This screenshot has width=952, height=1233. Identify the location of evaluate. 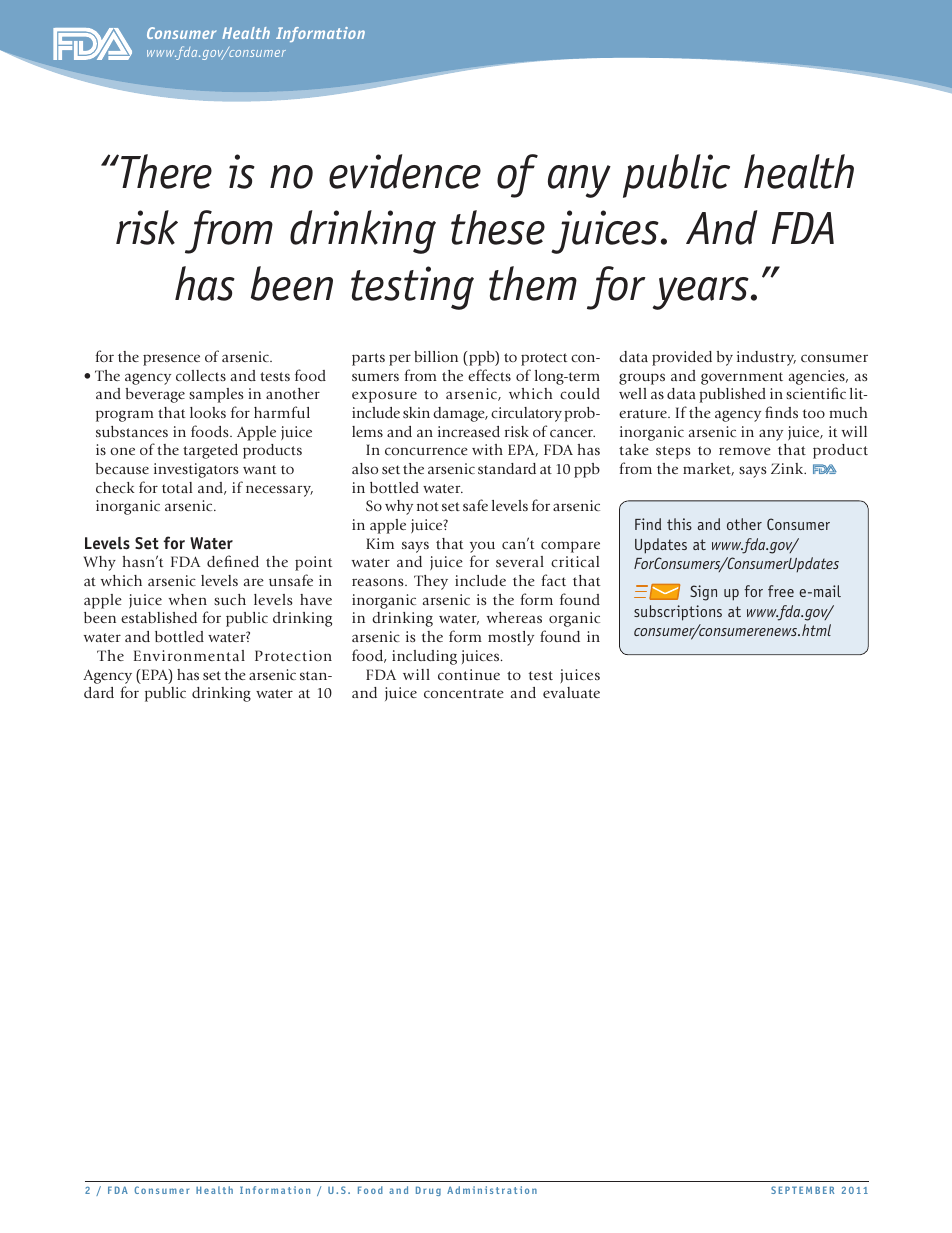
(571, 692).
